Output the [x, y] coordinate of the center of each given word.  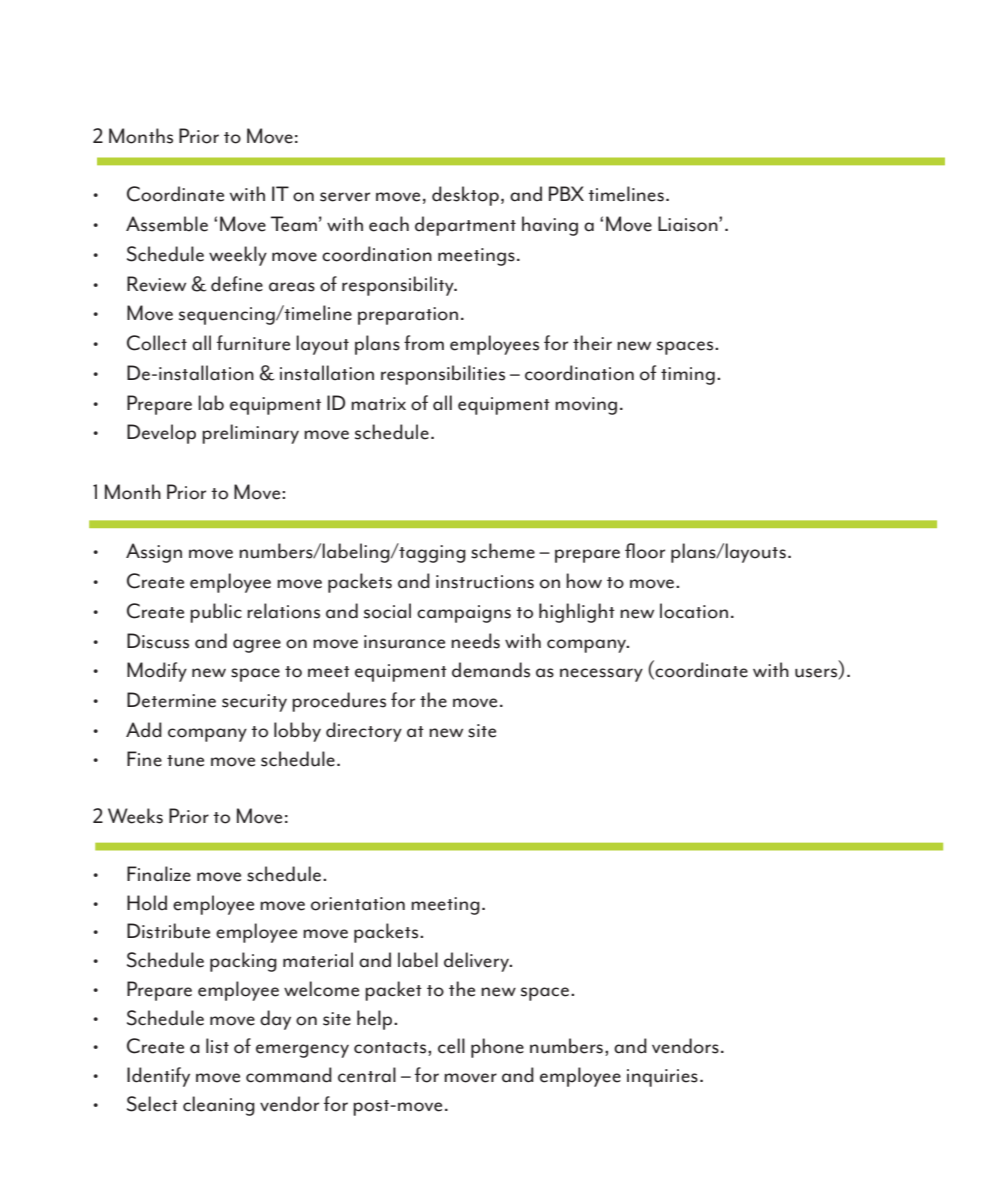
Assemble [167, 224]
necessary [601, 675]
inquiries [662, 1078]
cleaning [219, 1106]
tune [185, 761]
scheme [503, 551]
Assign [154, 553]
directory [364, 732]
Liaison [689, 224]
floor [645, 551]
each [389, 224]
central [367, 1075]
